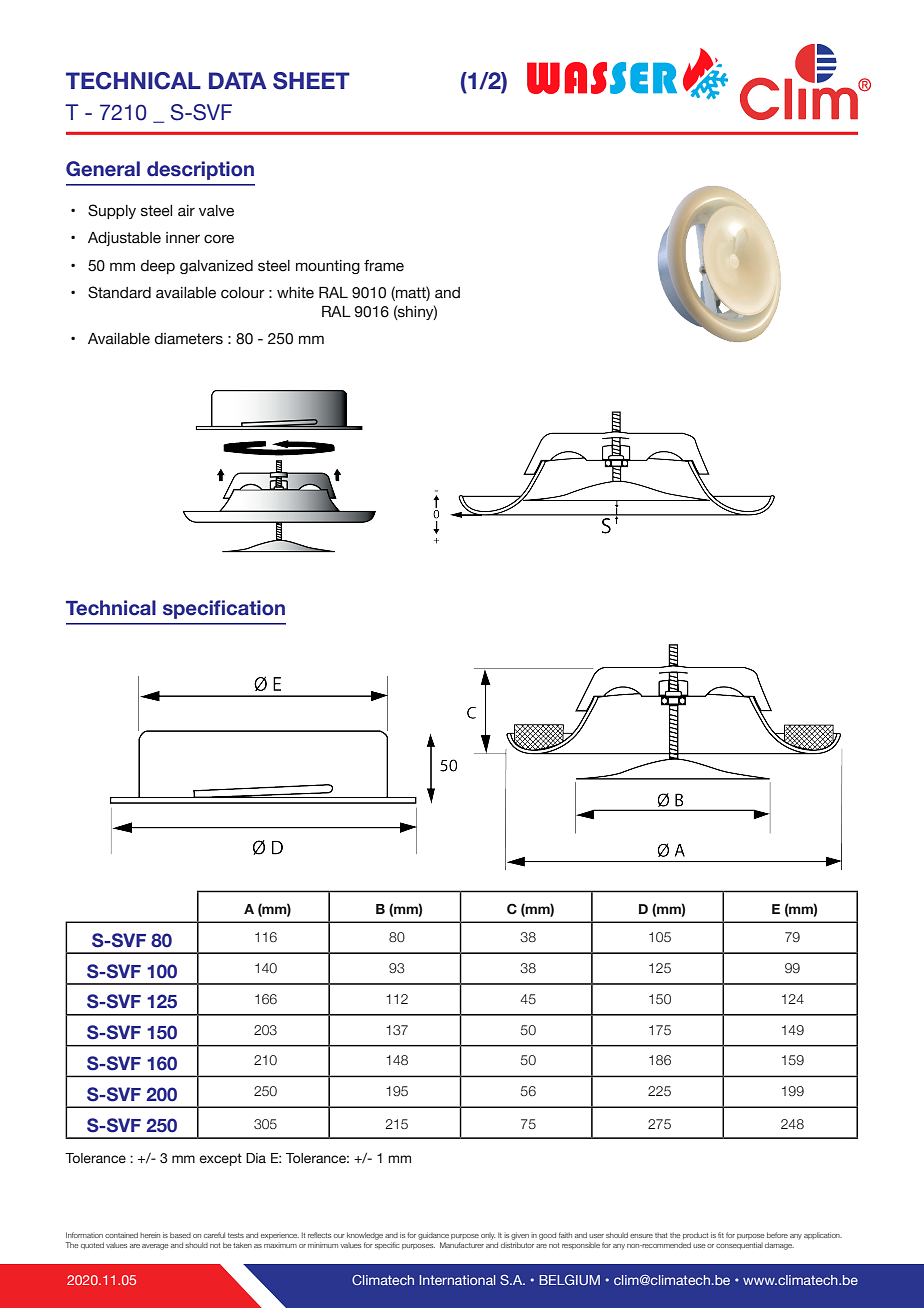 This screenshot has width=924, height=1308. Describe the element at coordinates (311, 81) in the screenshot. I see `SHEET` at that location.
